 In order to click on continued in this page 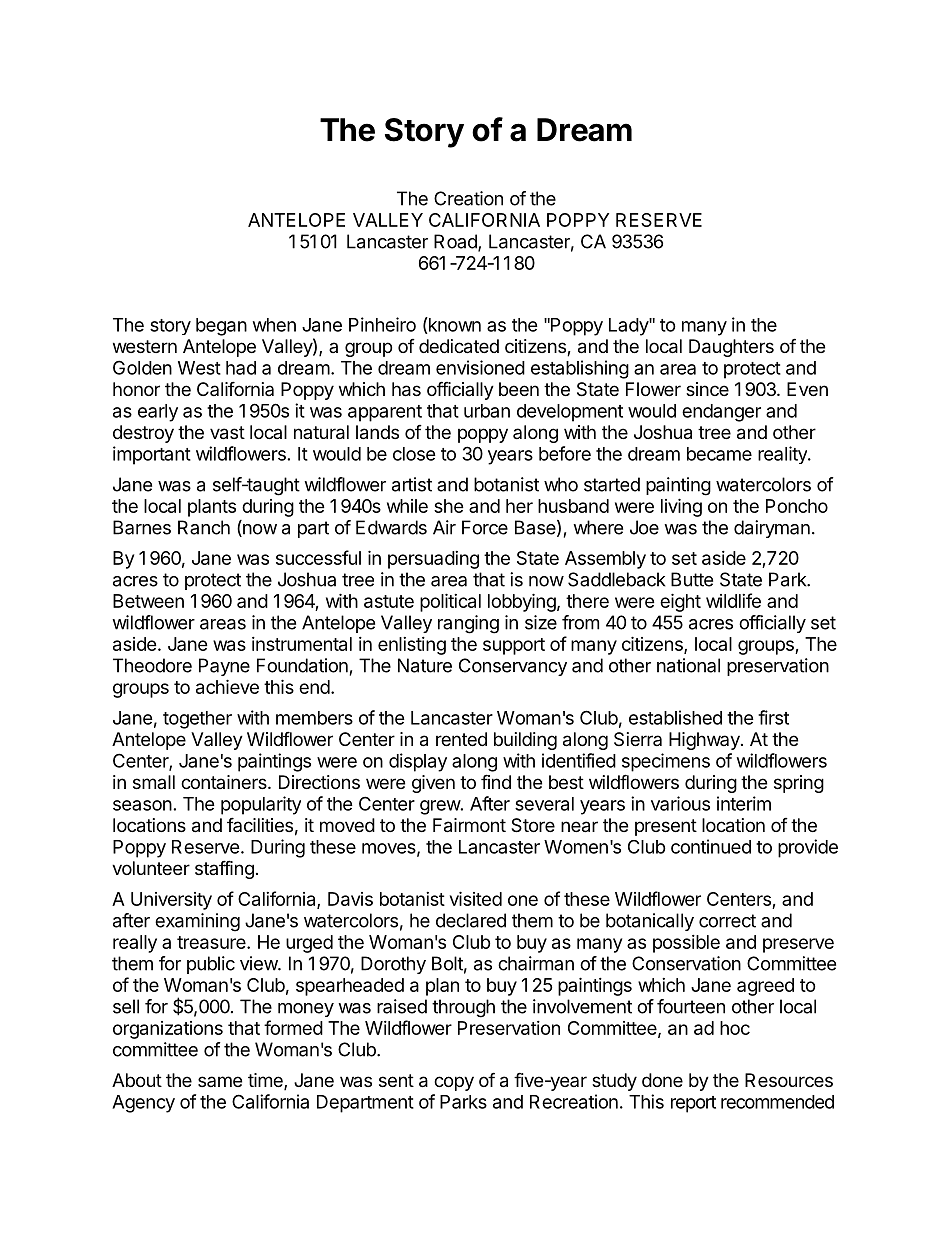, I will do `click(711, 846)`.
